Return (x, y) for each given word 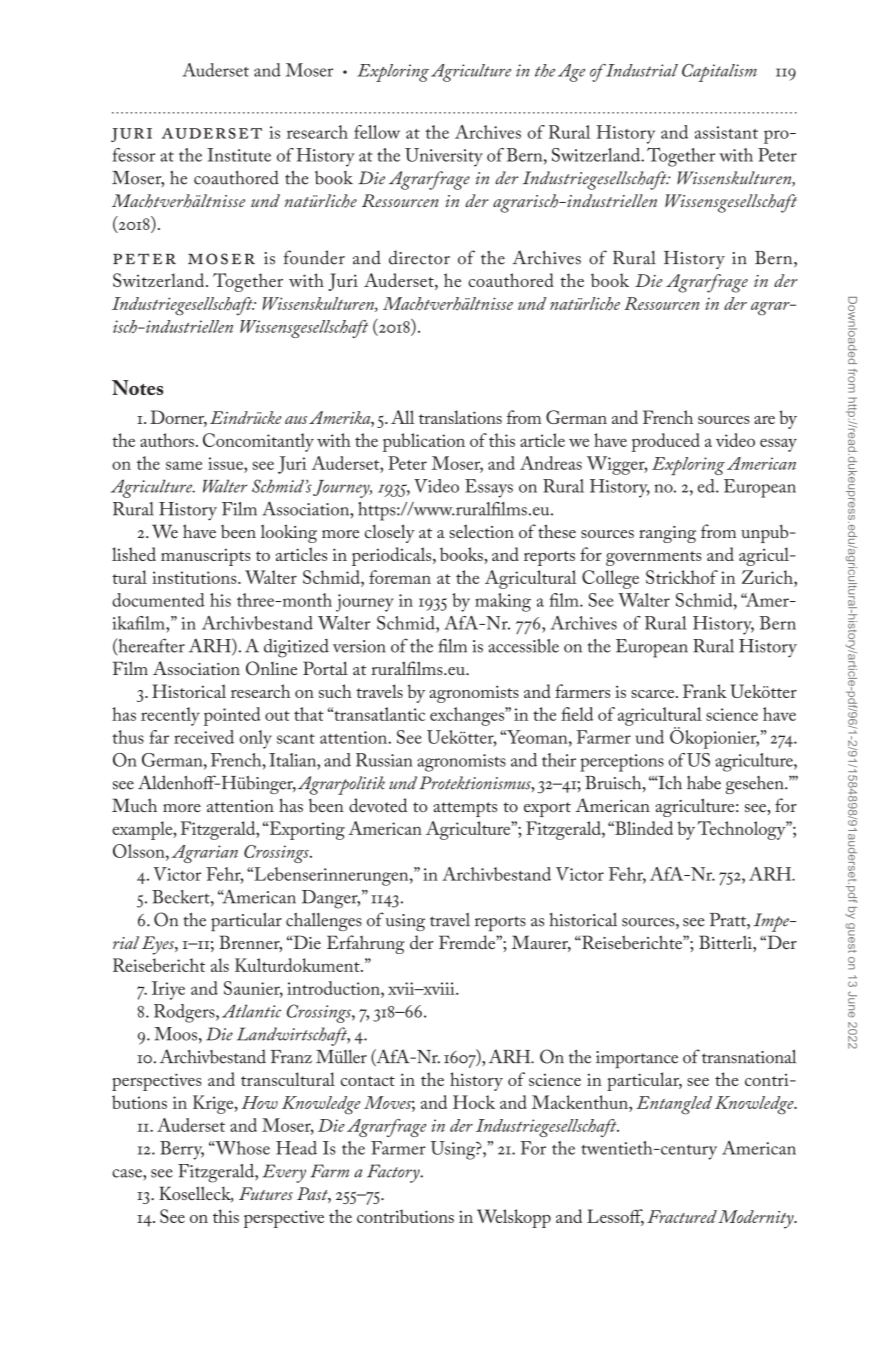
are (764, 420)
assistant (726, 132)
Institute (239, 155)
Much (134, 805)
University (444, 157)
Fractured (682, 1216)
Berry (182, 1150)
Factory (394, 1173)
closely (390, 533)
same (184, 465)
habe (704, 783)
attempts (465, 809)
